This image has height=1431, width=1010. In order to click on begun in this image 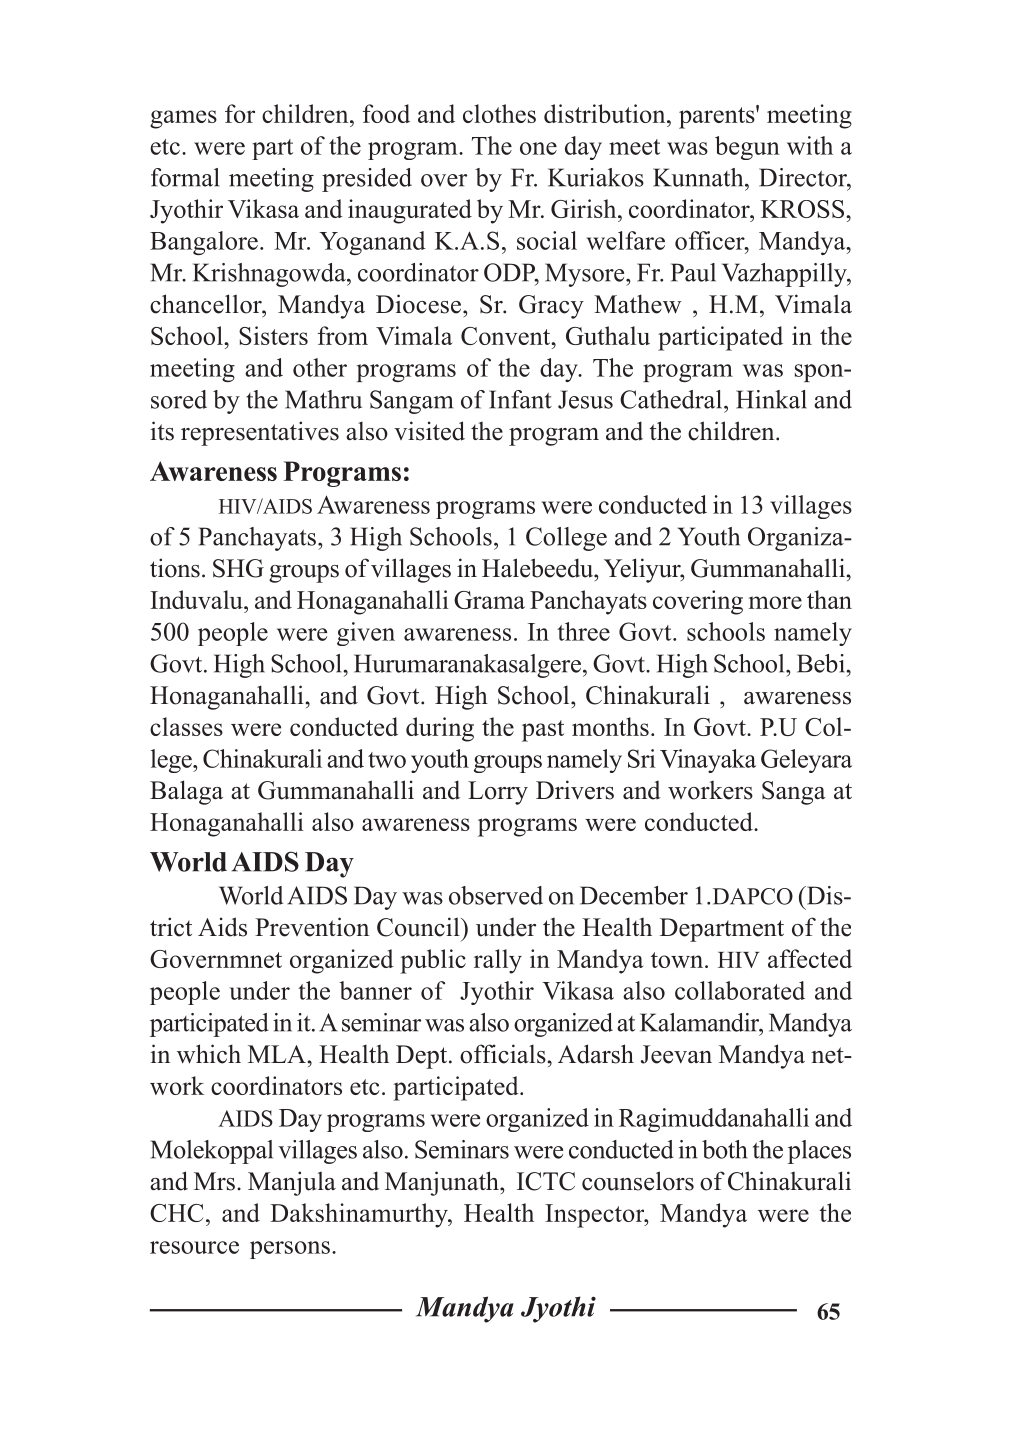, I will do `click(747, 148)`.
